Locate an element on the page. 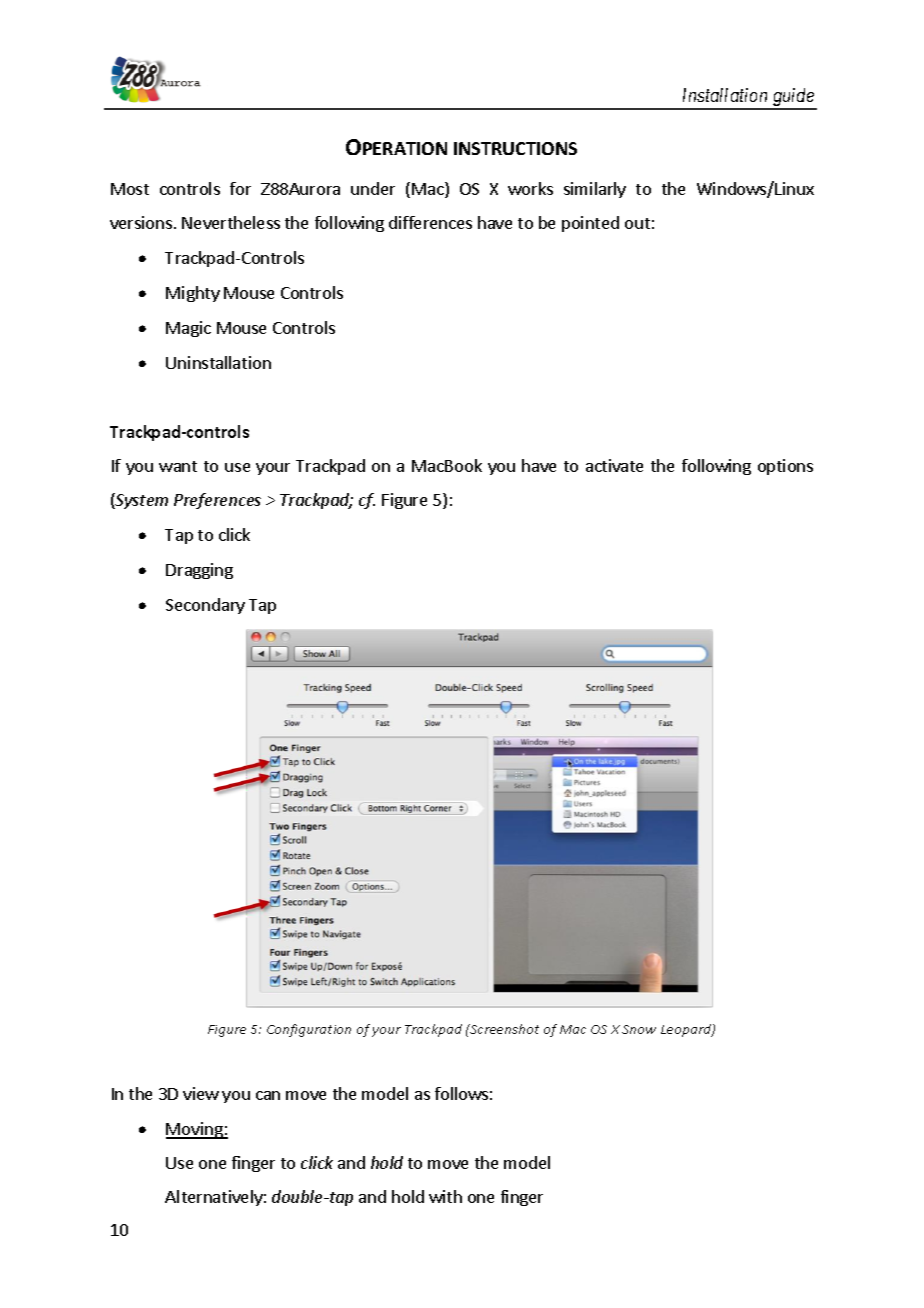 The width and height of the page is (924, 1308). Snow is located at coordinates (639, 1029).
